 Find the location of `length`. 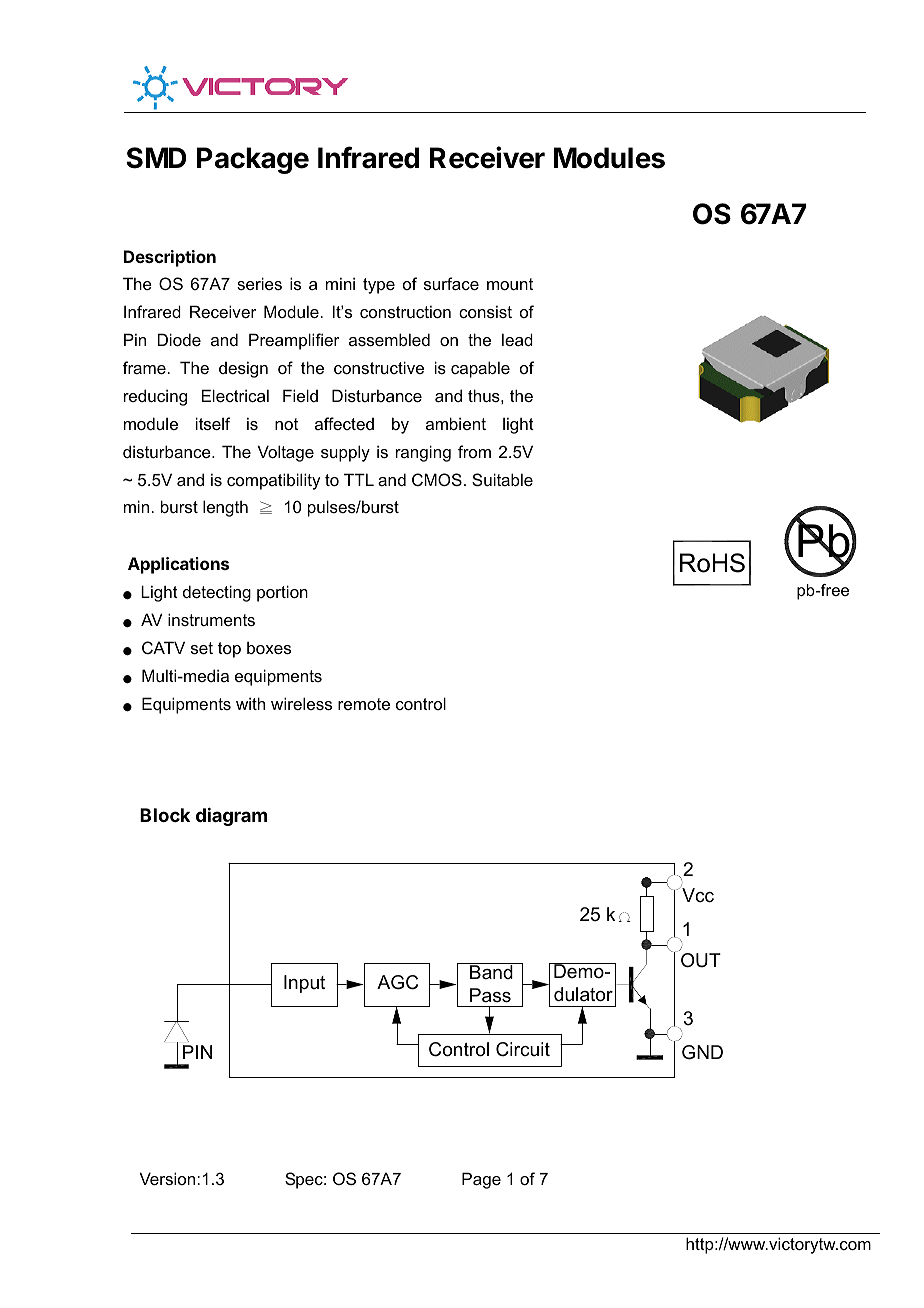

length is located at coordinates (225, 508).
